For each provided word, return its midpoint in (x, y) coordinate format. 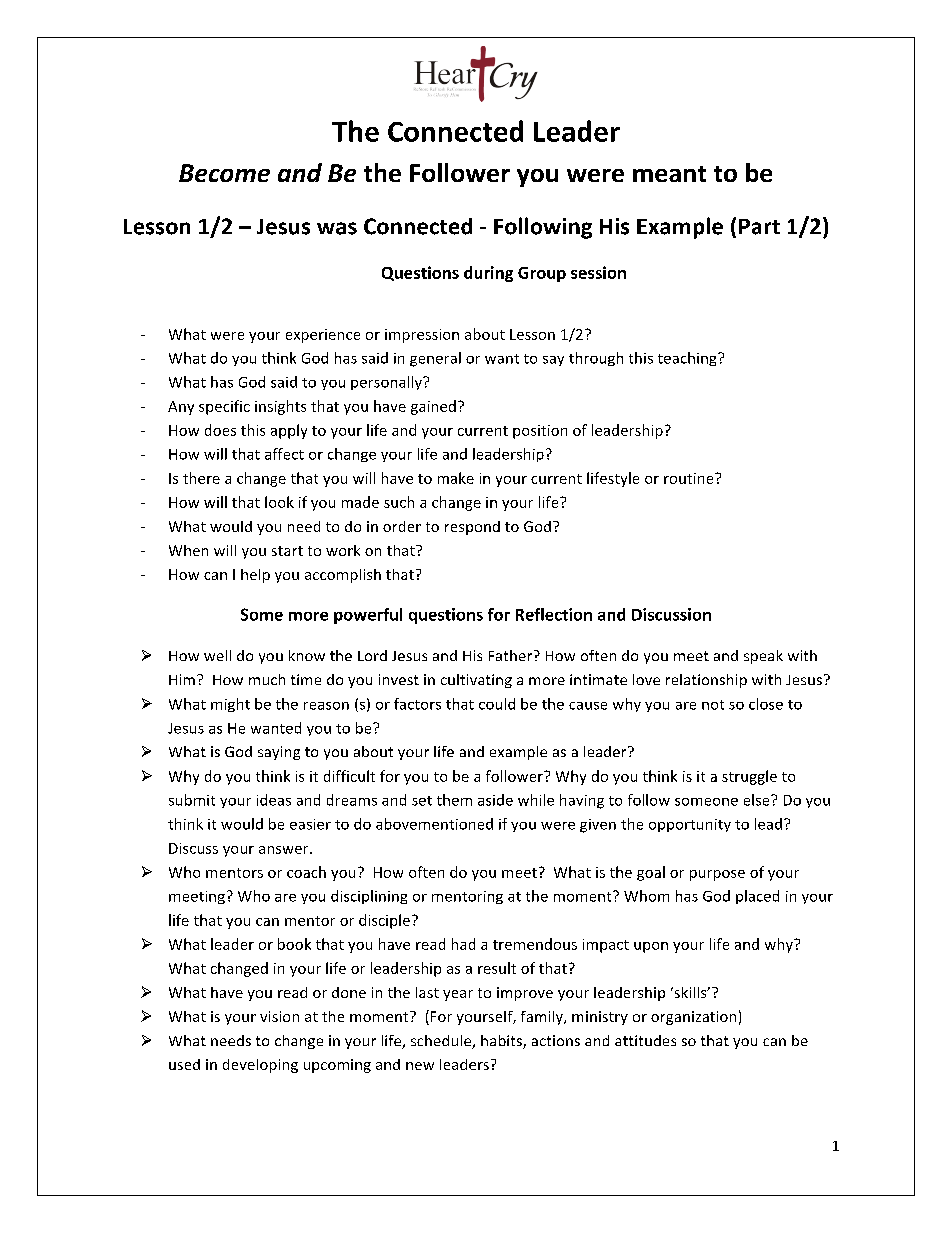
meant (669, 174)
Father (510, 655)
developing (260, 1066)
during (488, 274)
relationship (706, 681)
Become (224, 173)
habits (502, 1042)
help (255, 576)
